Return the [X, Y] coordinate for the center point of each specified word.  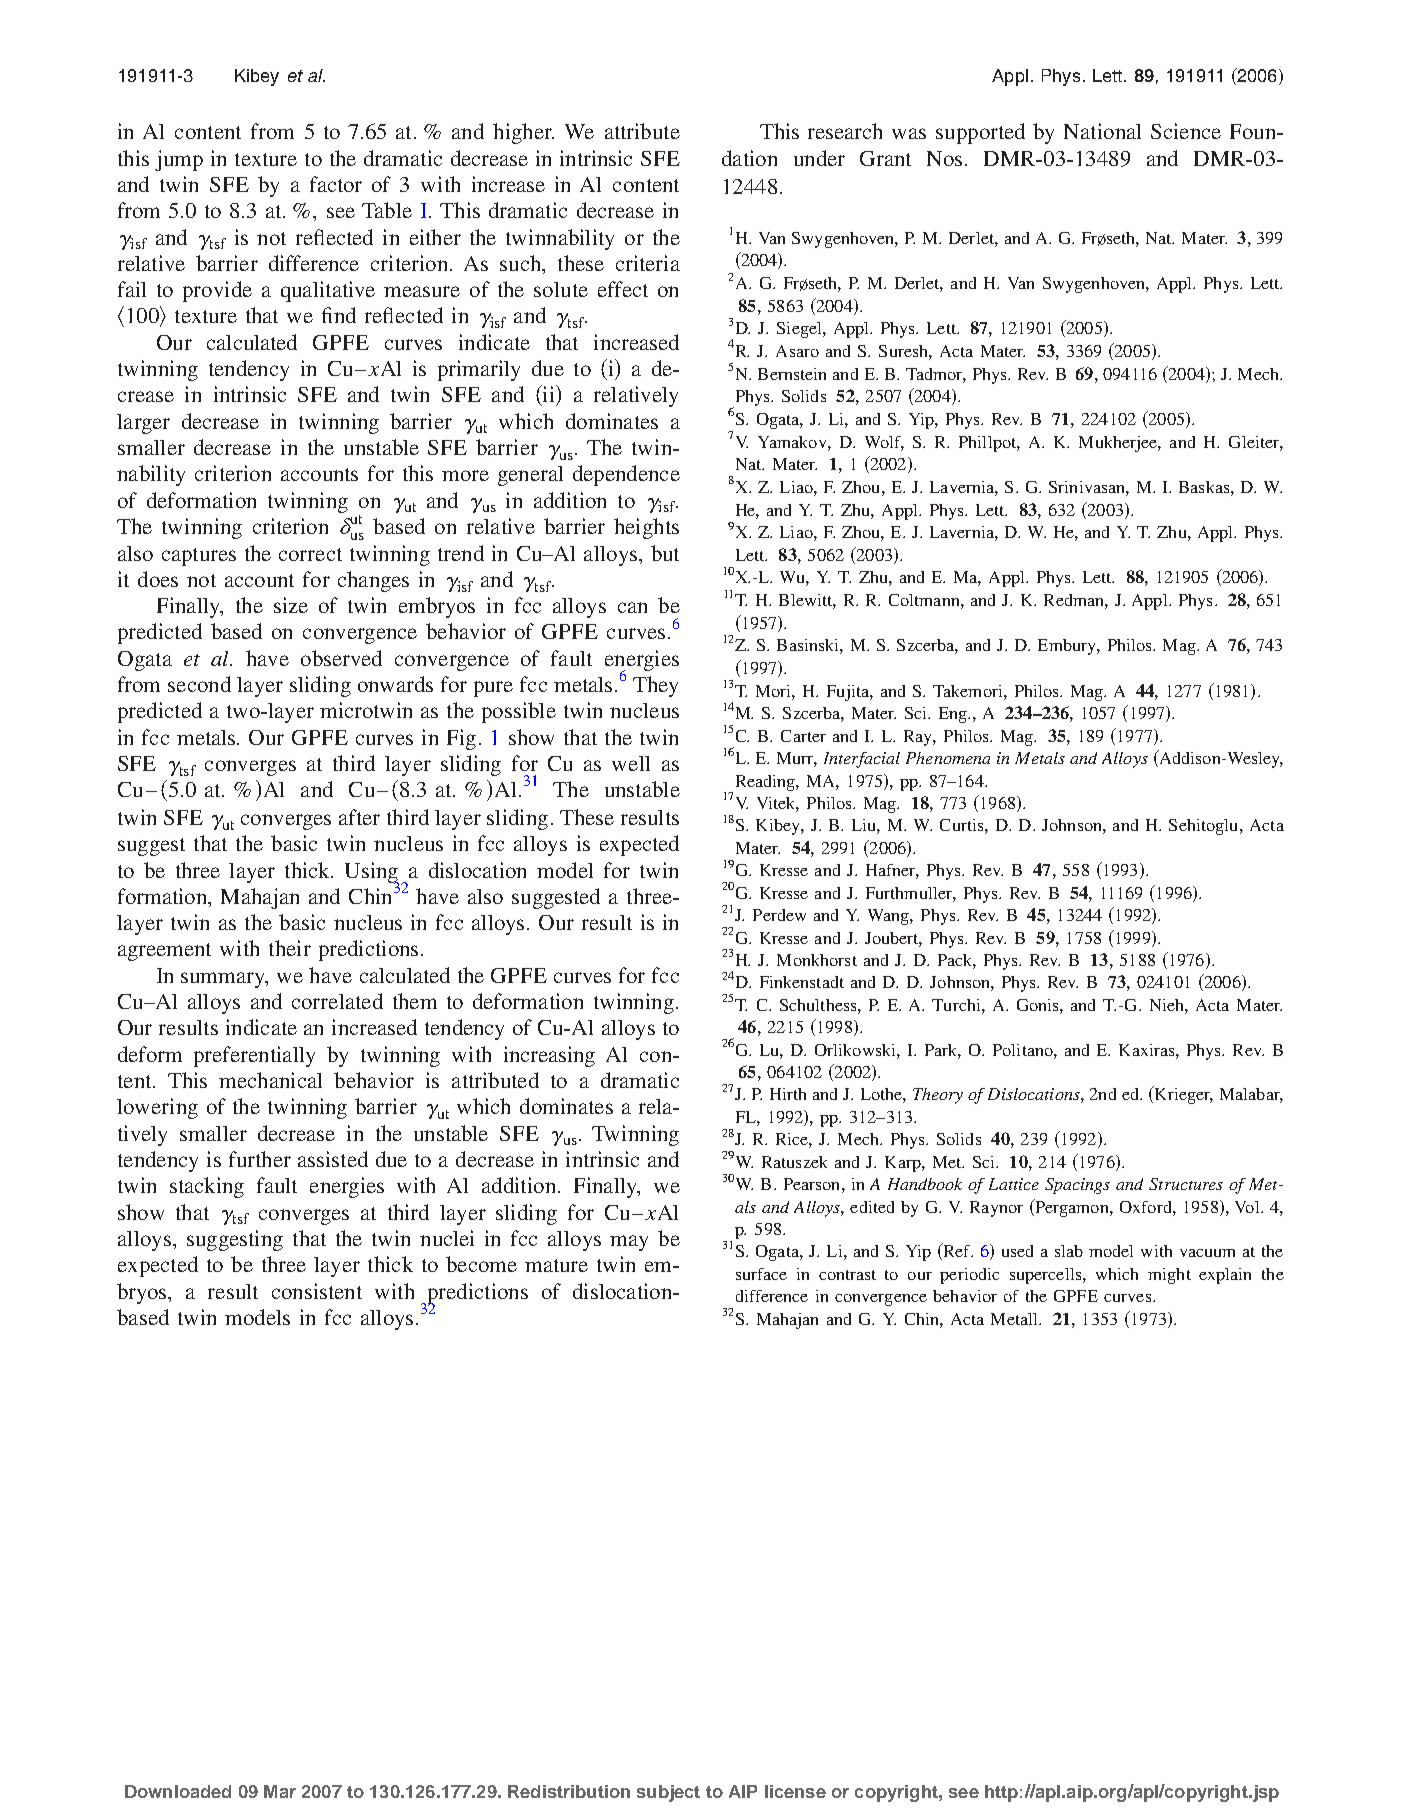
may [629, 1243]
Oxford [1147, 1207]
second [199, 684]
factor [336, 184]
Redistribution [569, 1791]
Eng [954, 715]
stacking [207, 1187]
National [1102, 131]
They [655, 686]
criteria [648, 263]
